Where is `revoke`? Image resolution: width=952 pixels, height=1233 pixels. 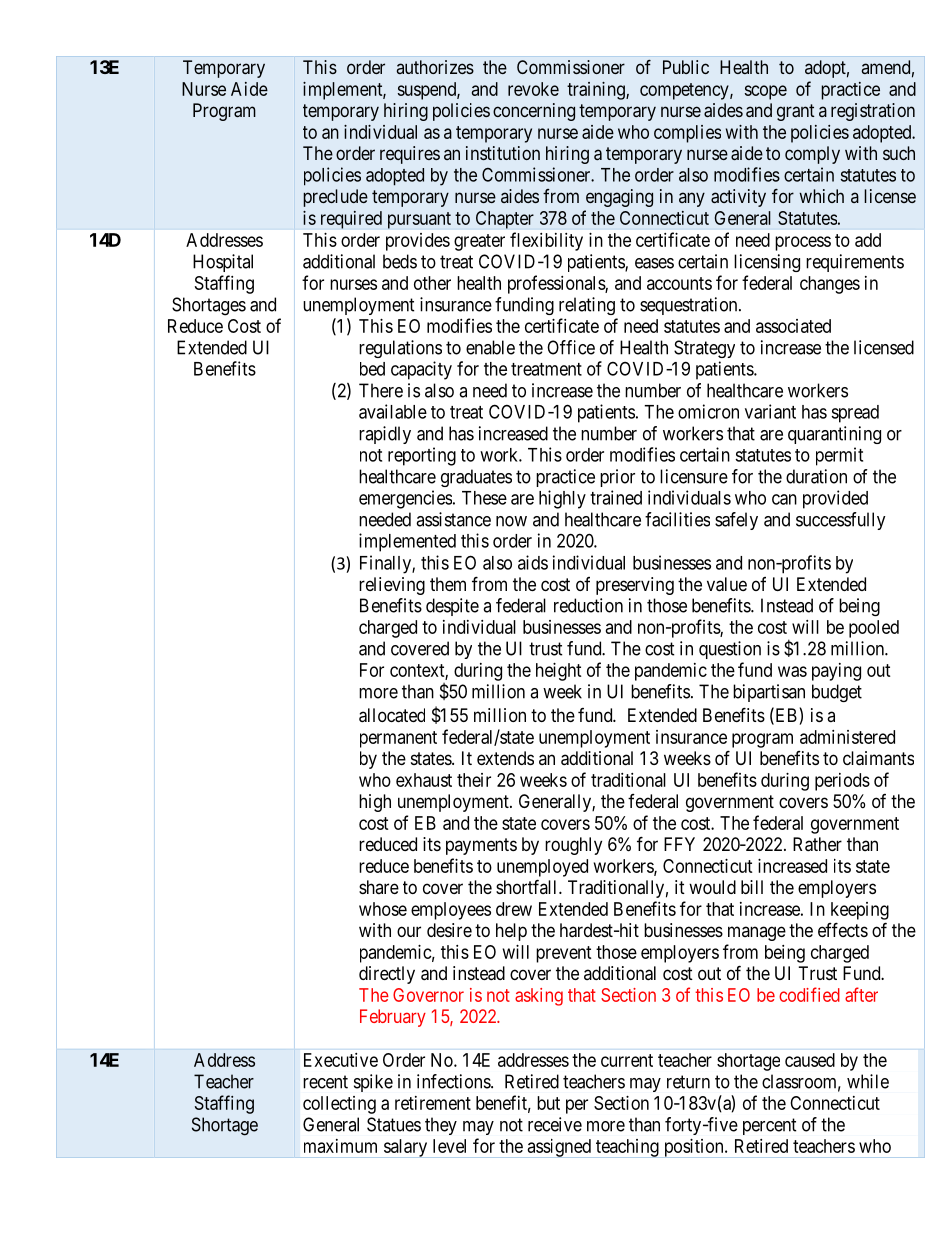 revoke is located at coordinates (533, 89).
